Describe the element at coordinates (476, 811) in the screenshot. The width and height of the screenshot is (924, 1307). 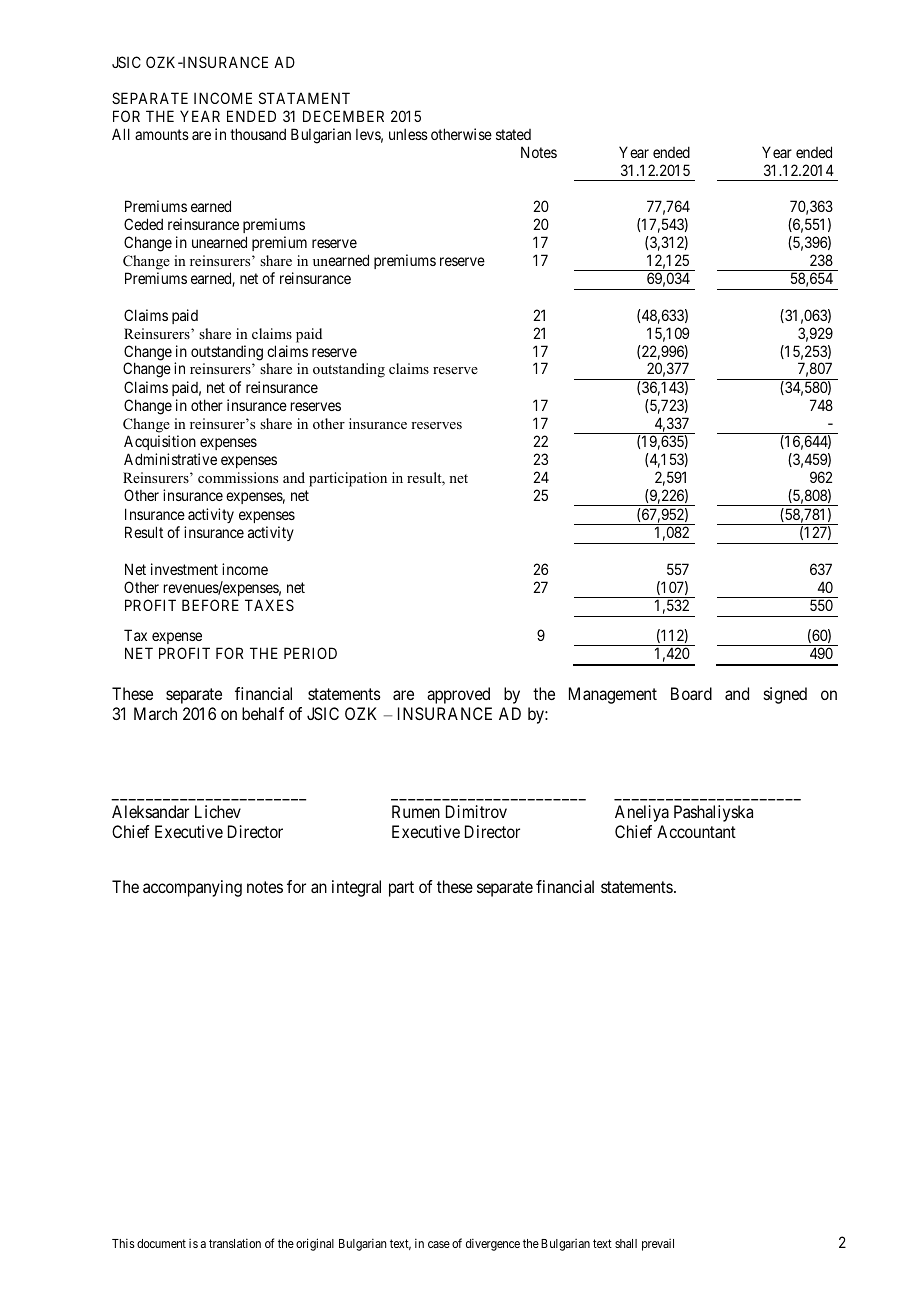
I see `Dimitrov` at that location.
